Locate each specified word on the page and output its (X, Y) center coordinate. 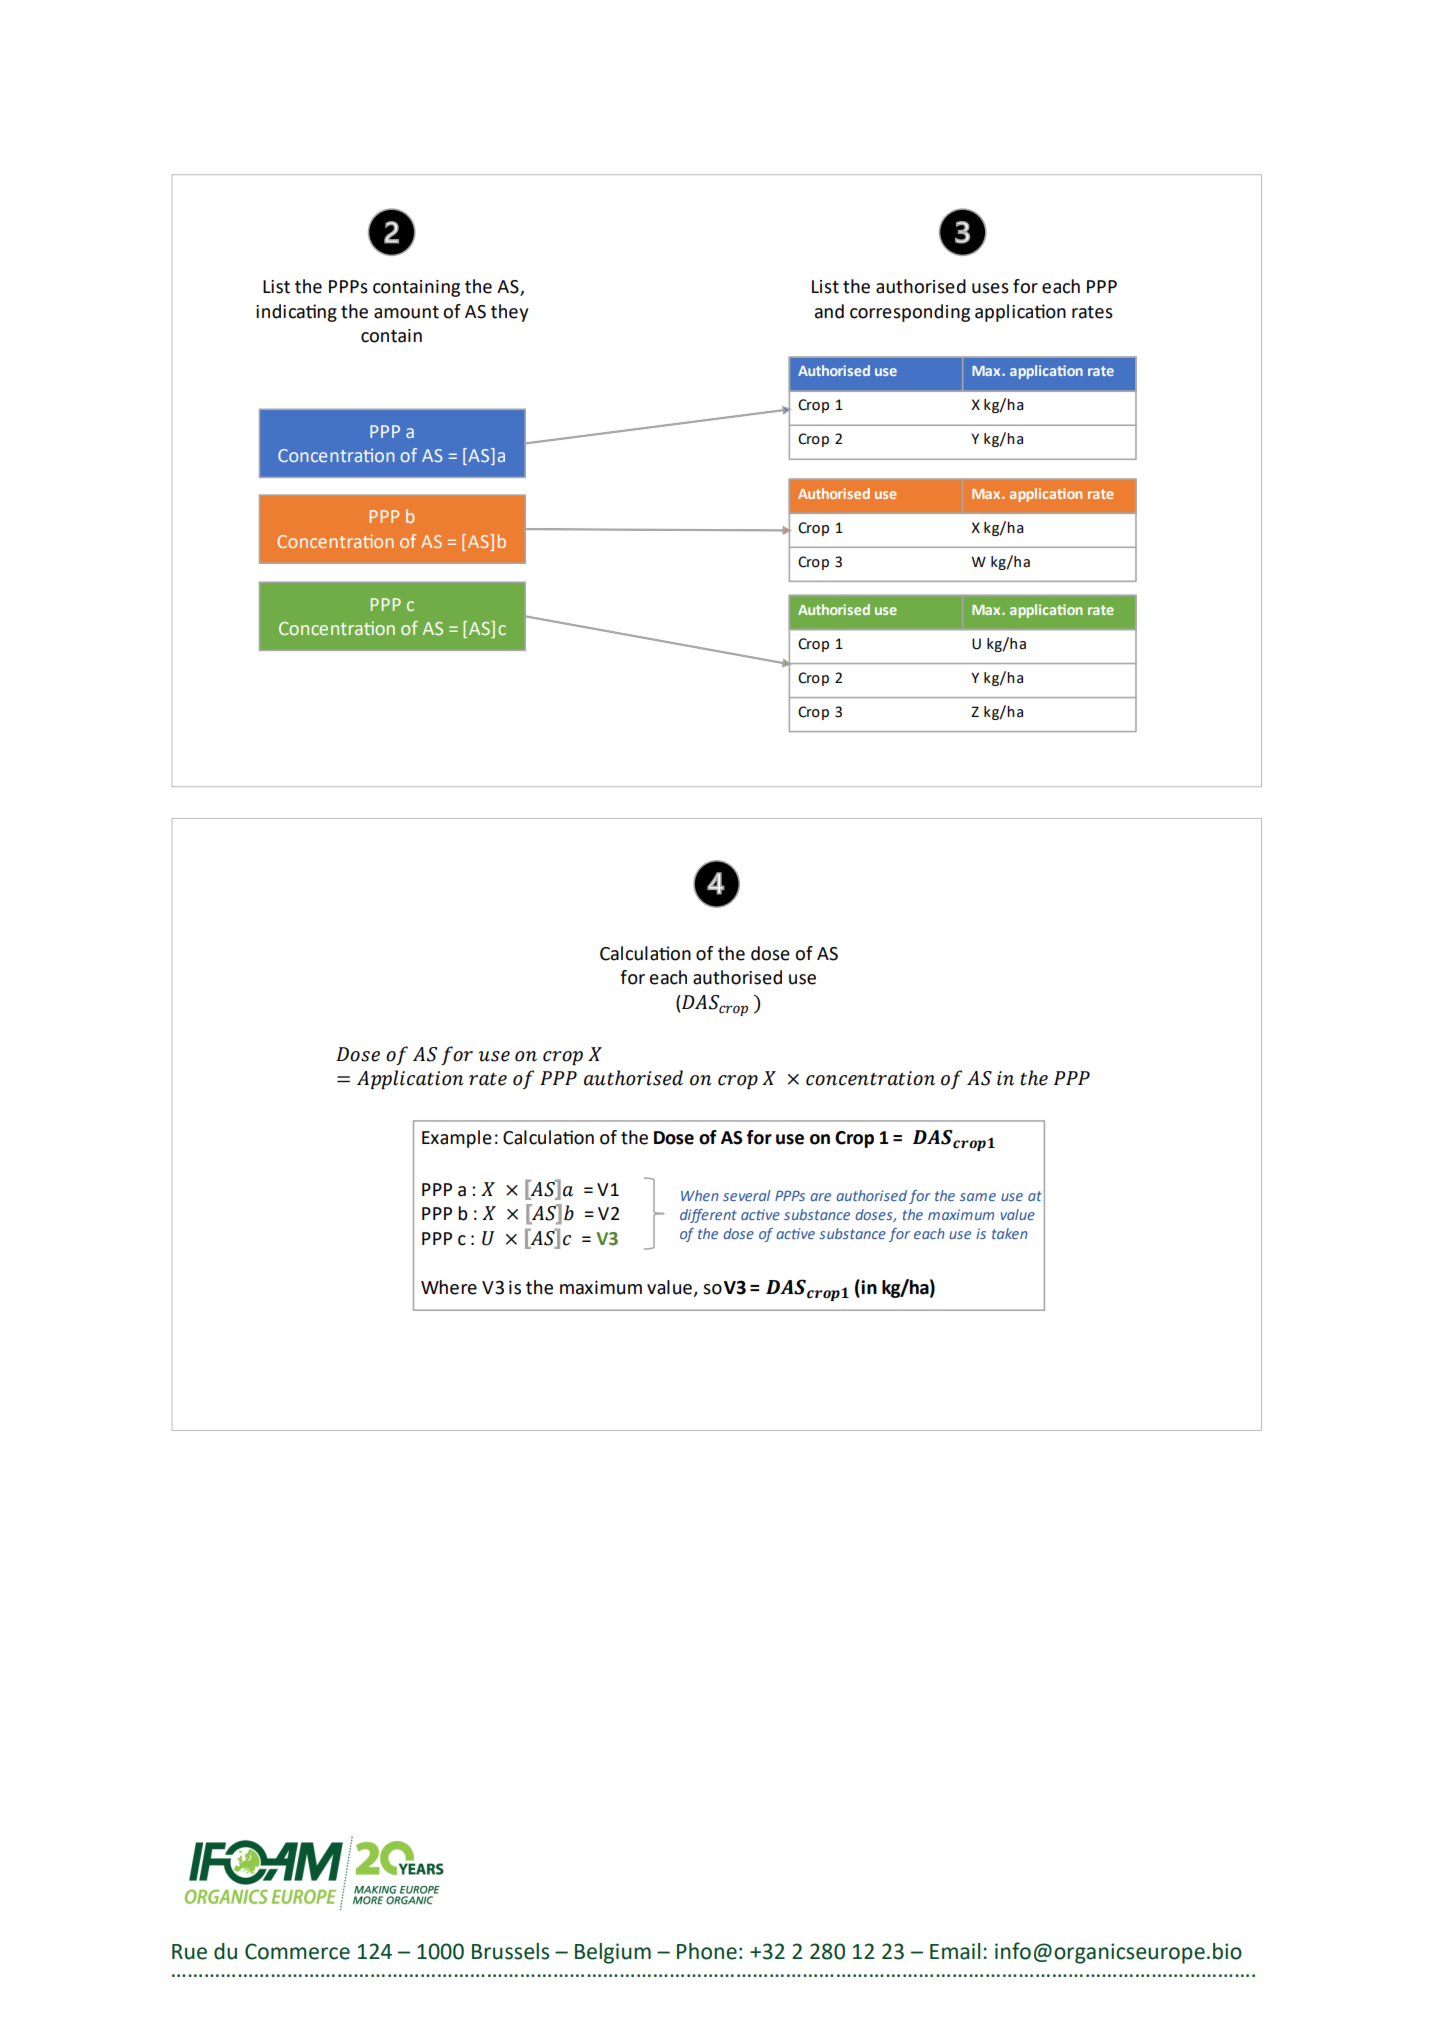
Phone (707, 1951)
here (457, 1287)
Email (955, 1951)
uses (990, 288)
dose (770, 953)
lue (679, 1287)
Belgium (613, 1953)
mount (411, 312)
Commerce (297, 1951)
